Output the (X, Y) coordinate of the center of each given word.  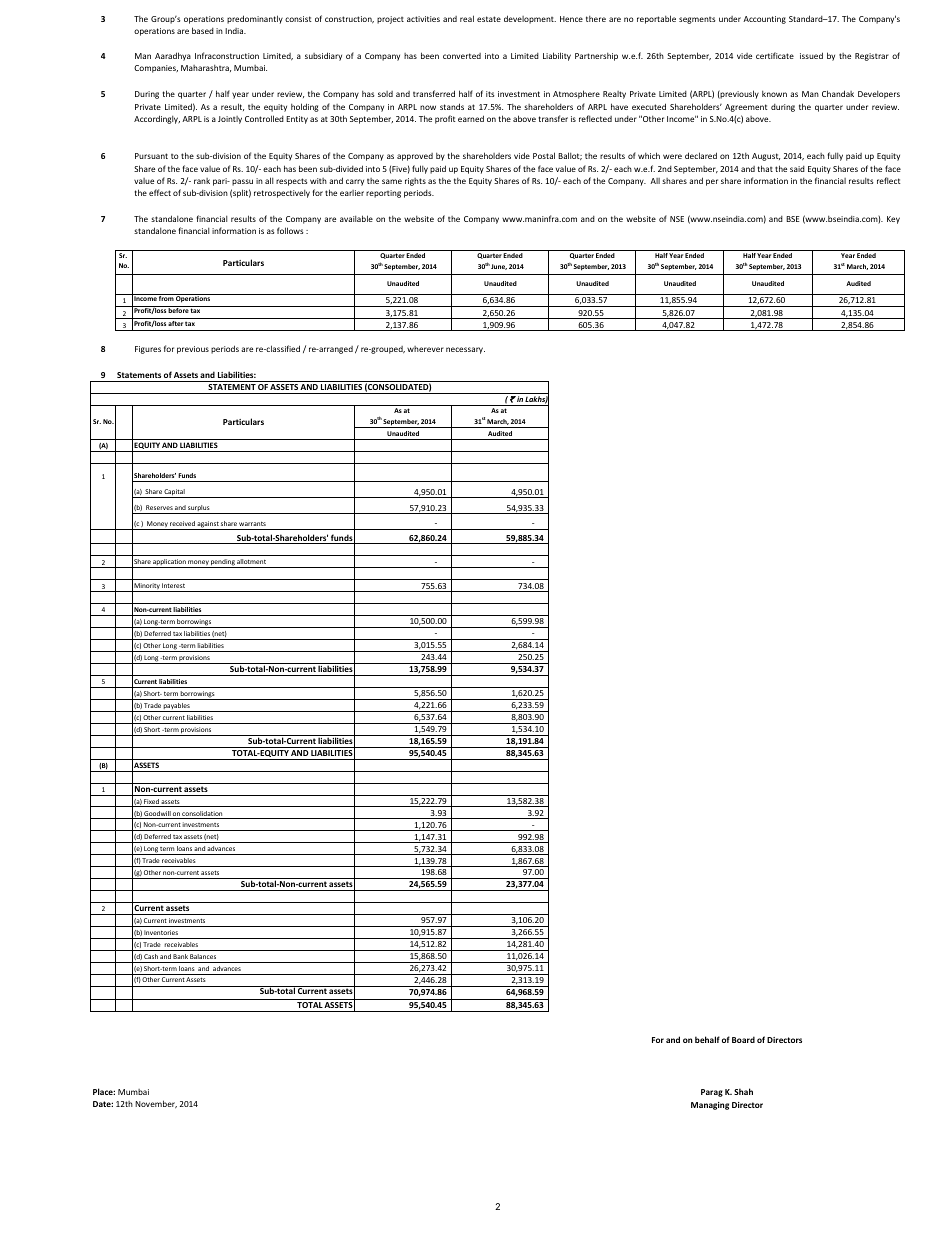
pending (223, 563)
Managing (710, 1106)
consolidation (203, 815)
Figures (148, 350)
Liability (557, 56)
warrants (252, 524)
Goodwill (157, 815)
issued (811, 55)
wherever (425, 349)
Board (743, 1039)
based (203, 30)
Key (893, 220)
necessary (465, 350)
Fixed (151, 803)
